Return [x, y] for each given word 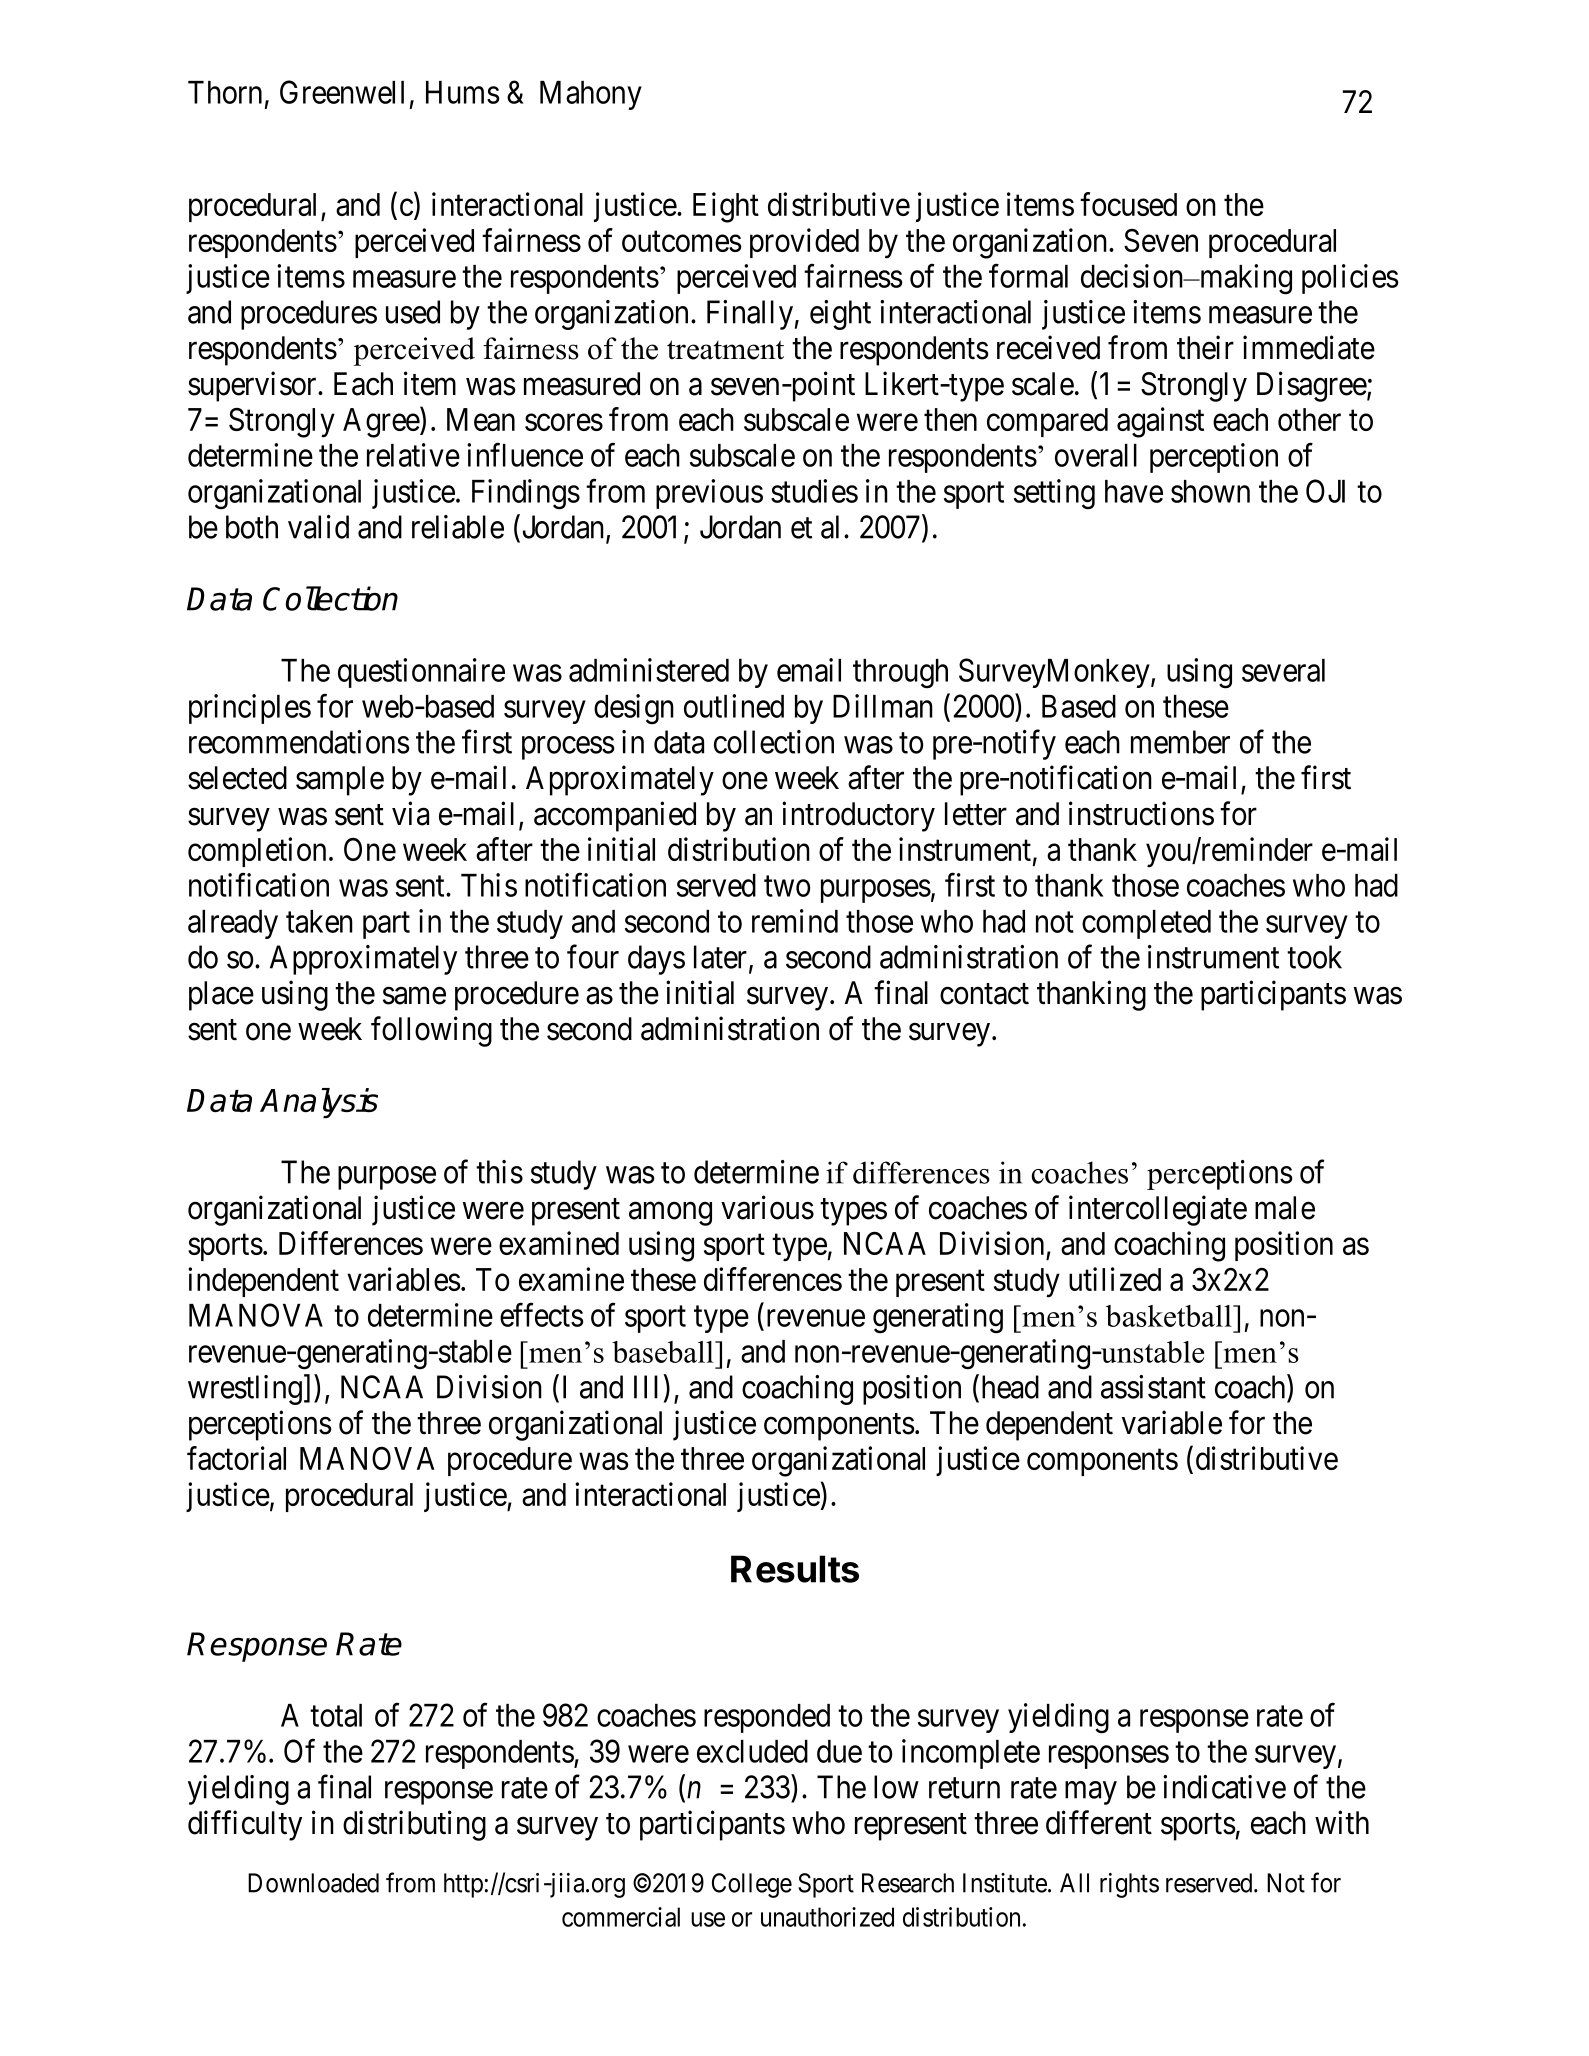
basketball [1170, 1316]
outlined [734, 706]
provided [804, 243]
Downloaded [313, 1883]
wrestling [245, 1390]
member [1180, 742]
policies [1350, 279]
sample [340, 781]
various [767, 1207]
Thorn [225, 92]
